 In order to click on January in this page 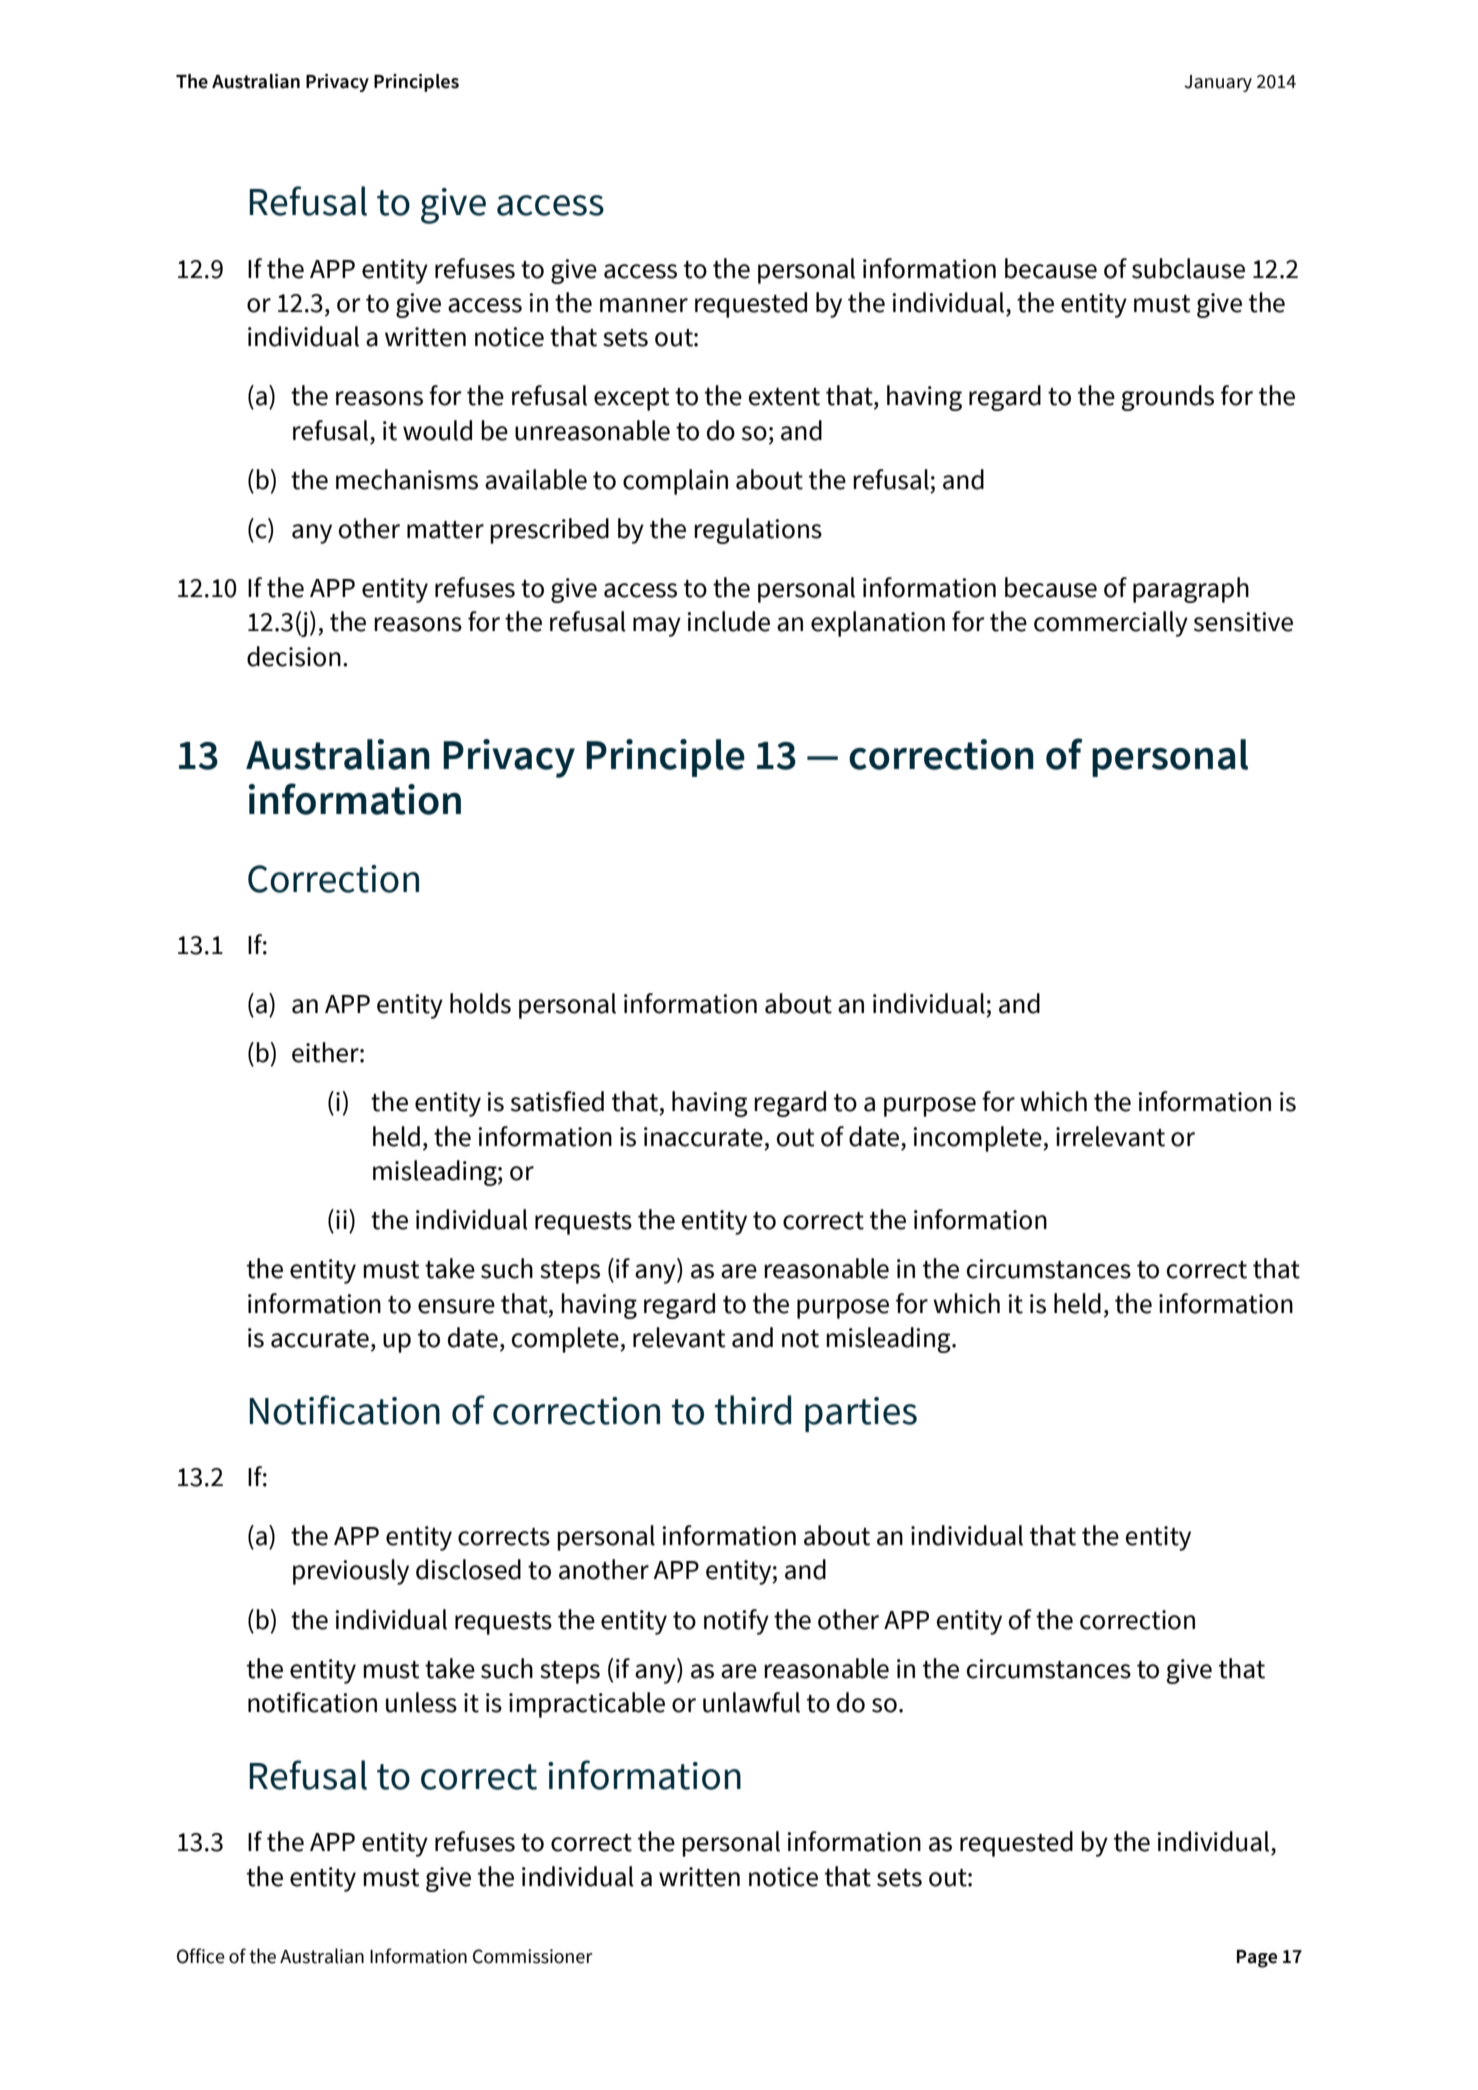, I will do `click(1218, 83)`.
